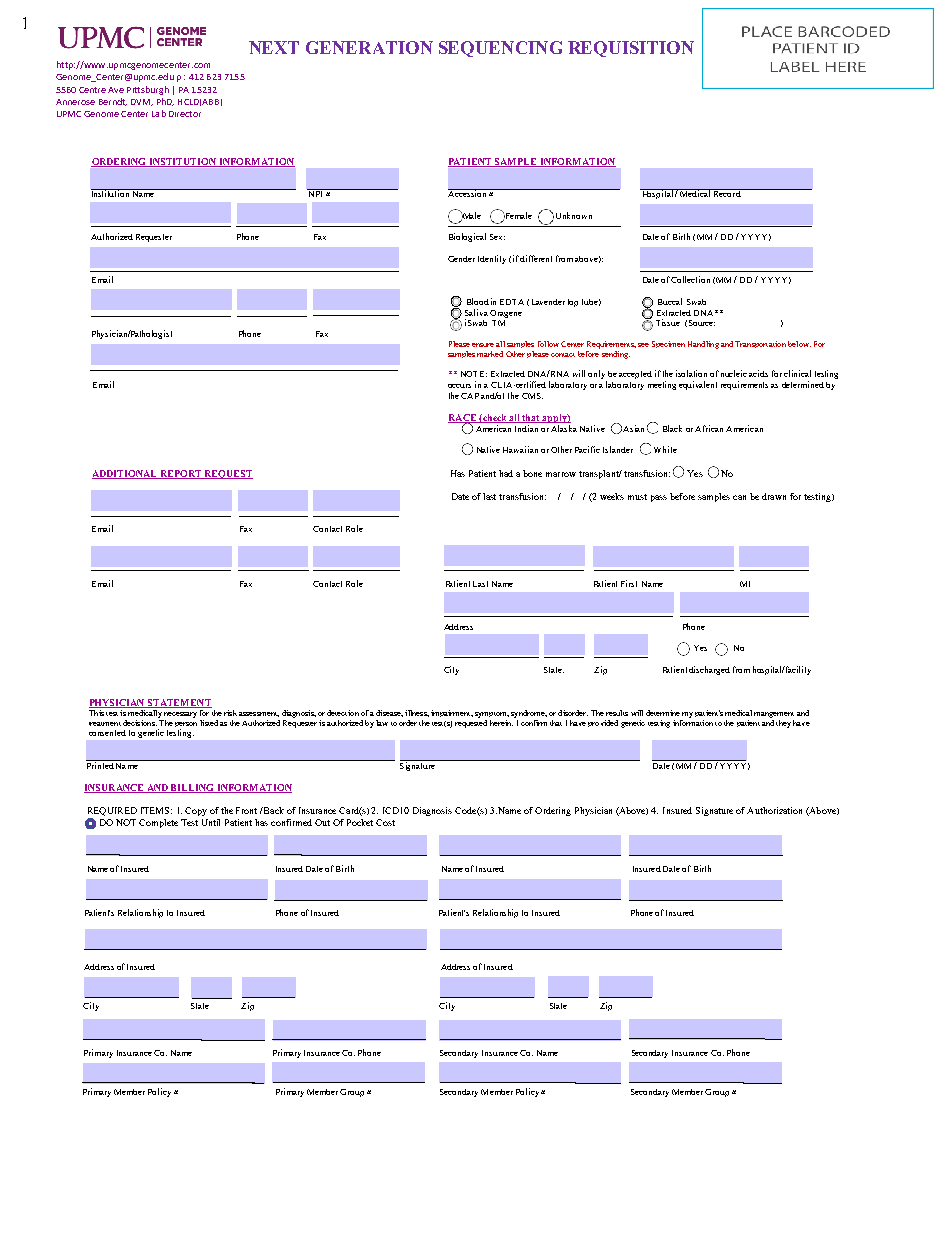 This screenshot has width=952, height=1233. What do you see at coordinates (500, 49) in the screenshot?
I see `SEQUENCING` at bounding box center [500, 49].
